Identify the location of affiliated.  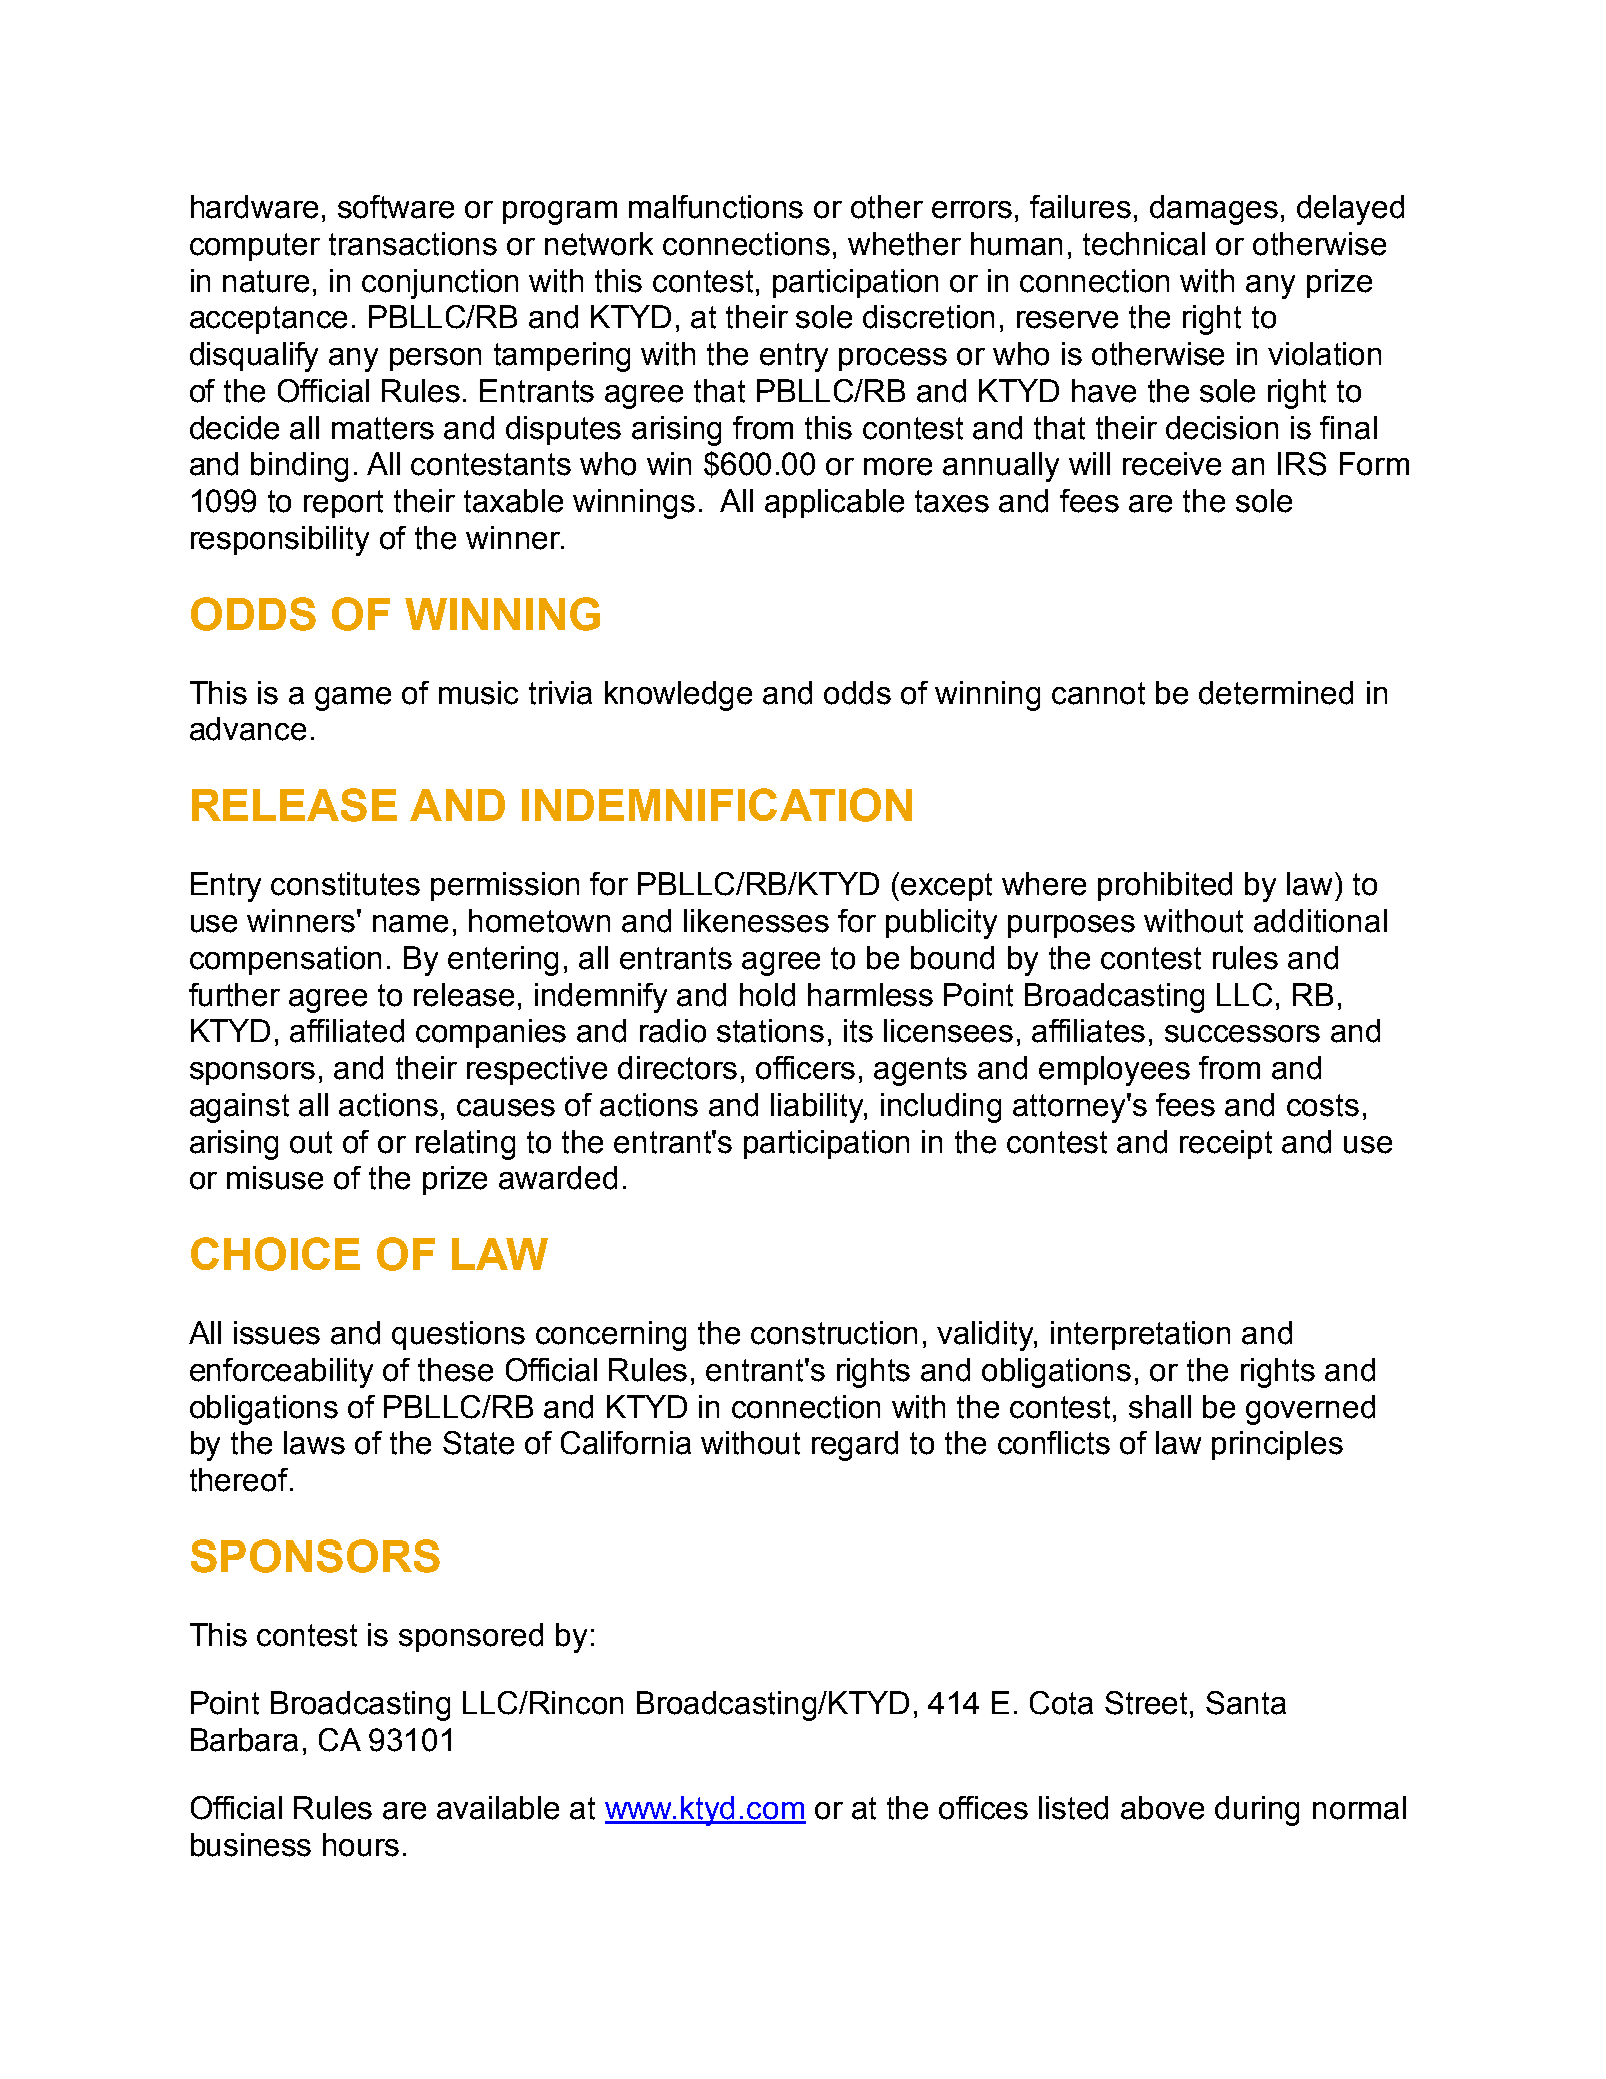
(347, 1031).
